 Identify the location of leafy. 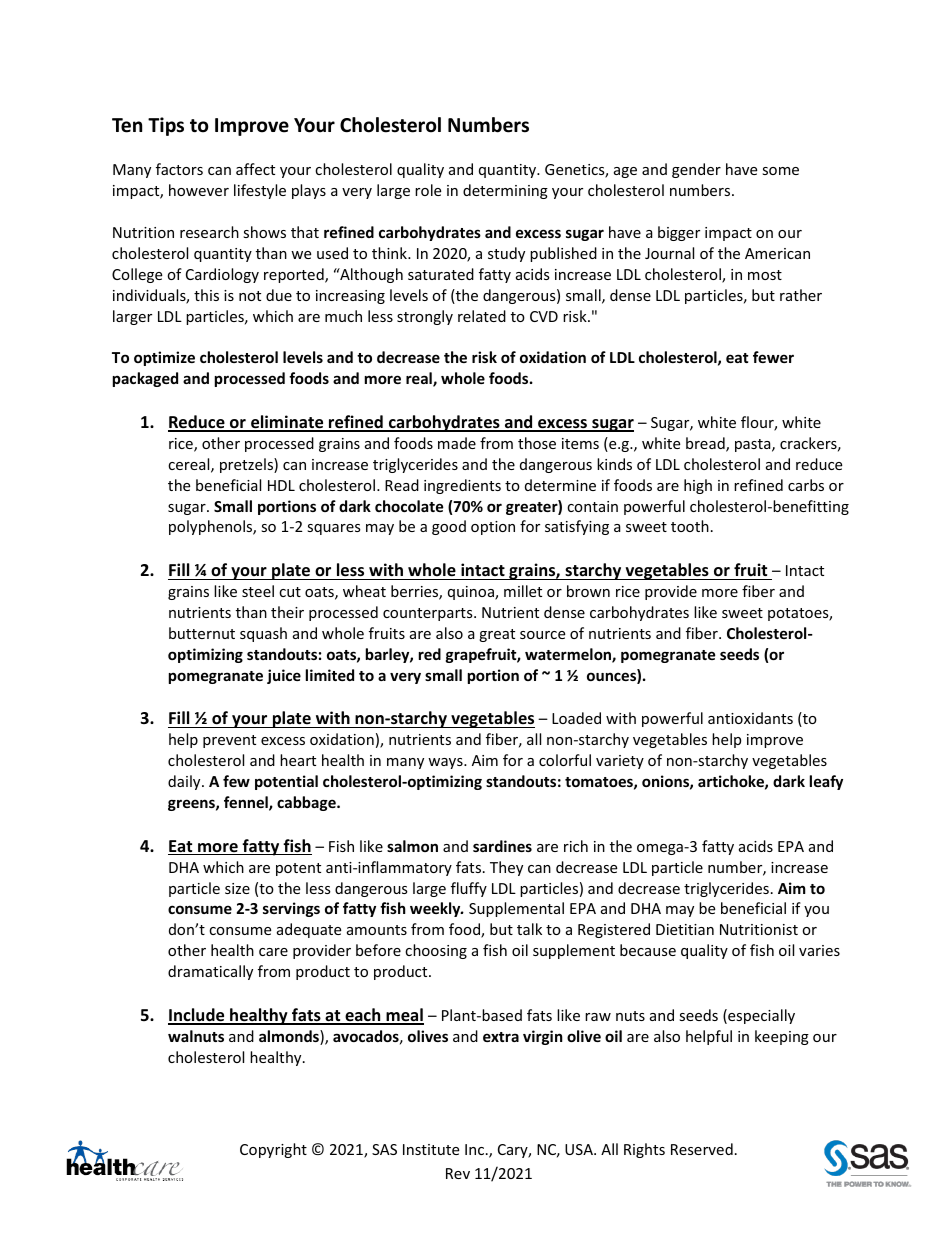
(826, 782).
